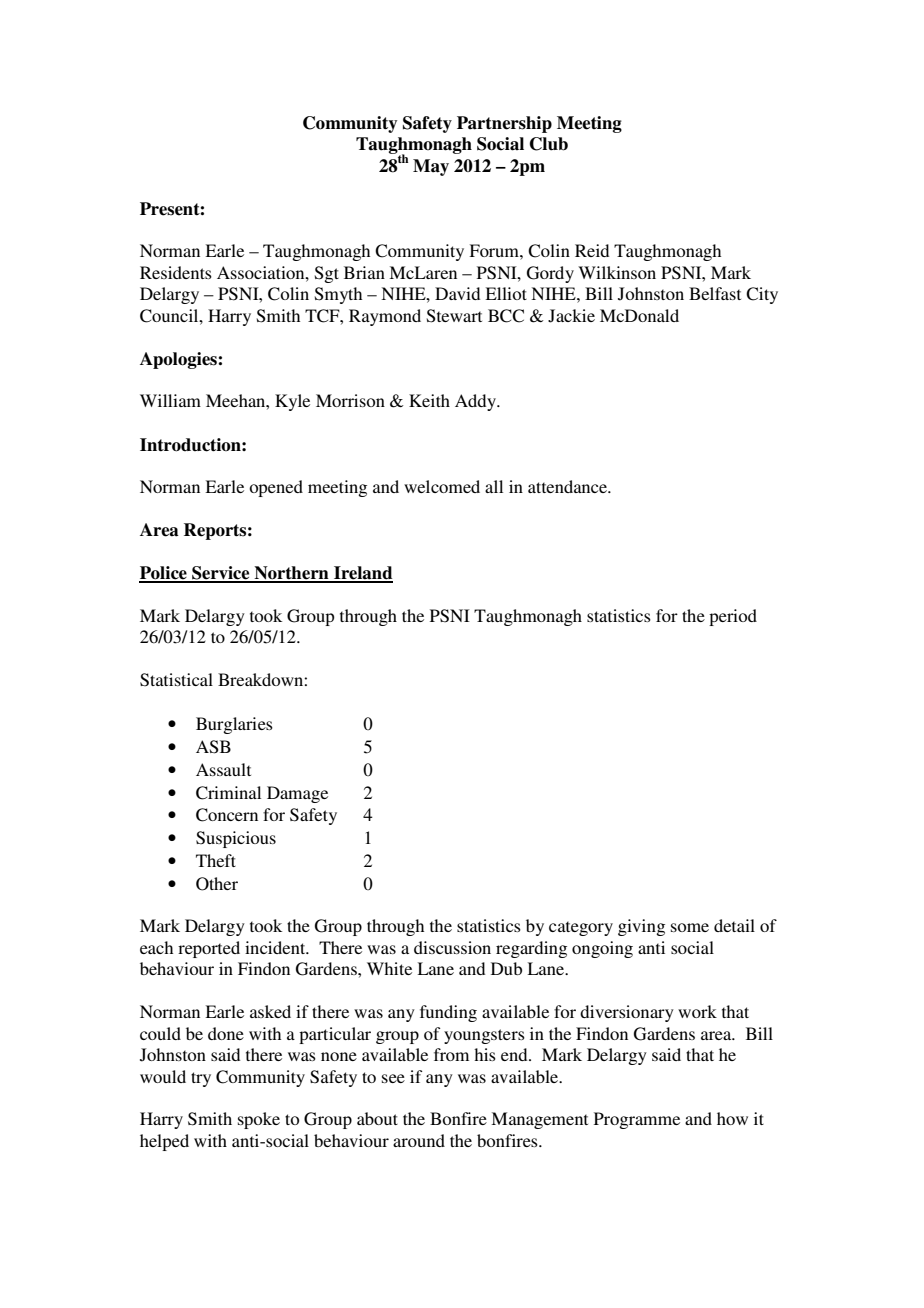 This screenshot has width=924, height=1308. What do you see at coordinates (431, 167) in the screenshot?
I see `May` at bounding box center [431, 167].
